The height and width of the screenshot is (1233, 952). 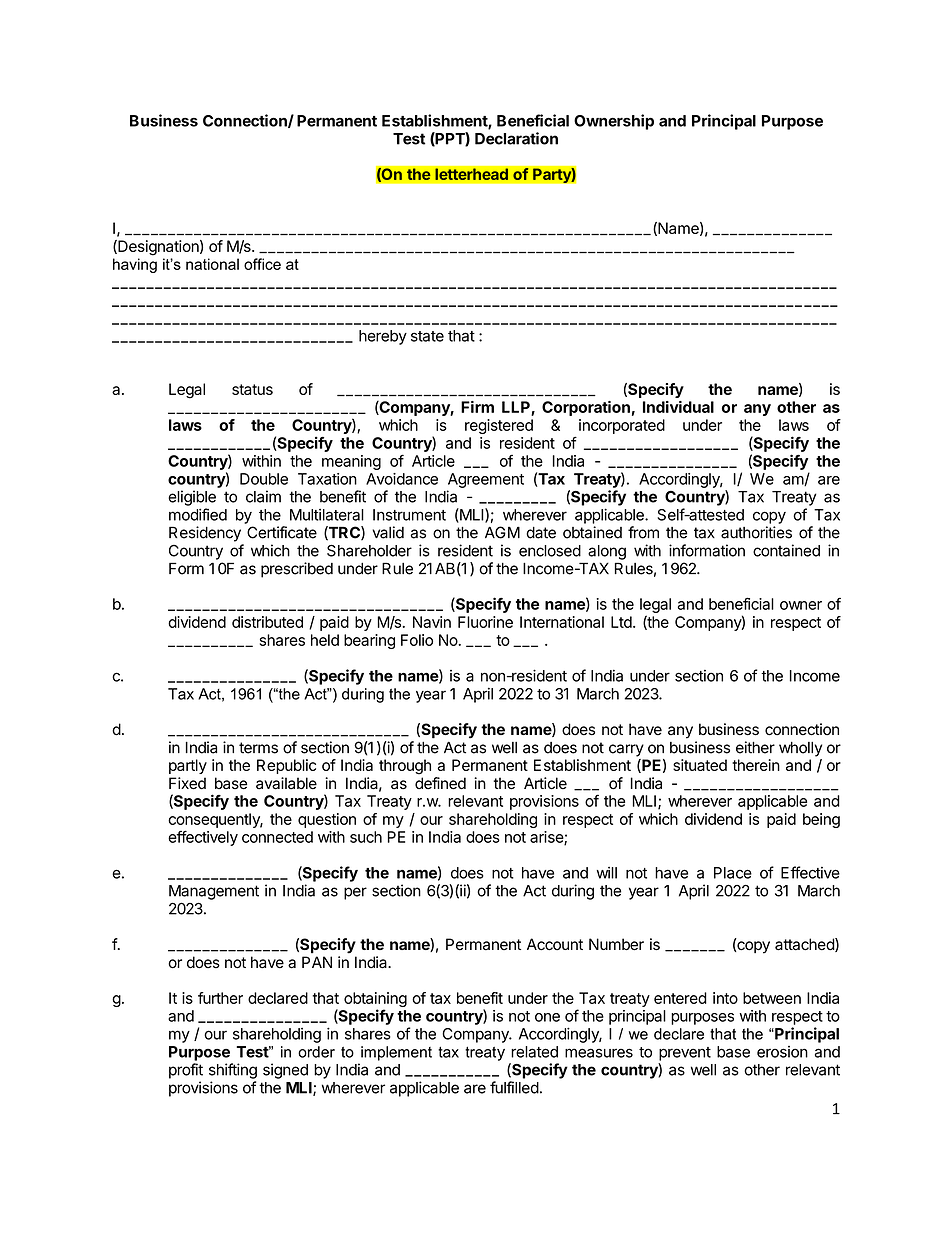 What do you see at coordinates (267, 622) in the screenshot?
I see `distributed` at bounding box center [267, 622].
